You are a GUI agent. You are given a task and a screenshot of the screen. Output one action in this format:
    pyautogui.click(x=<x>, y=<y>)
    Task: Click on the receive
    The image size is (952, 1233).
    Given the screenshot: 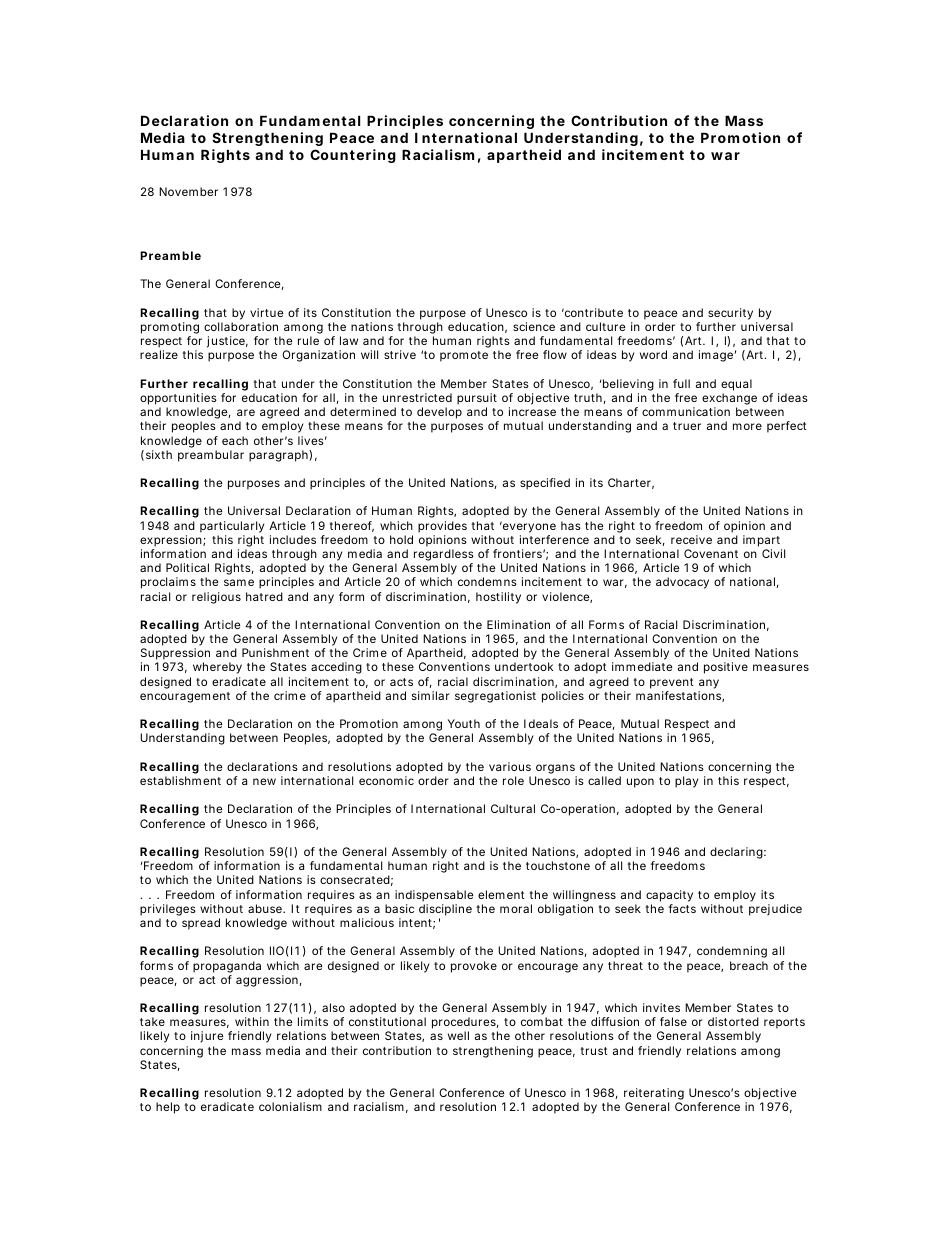 What is the action you would take?
    pyautogui.click(x=691, y=539)
